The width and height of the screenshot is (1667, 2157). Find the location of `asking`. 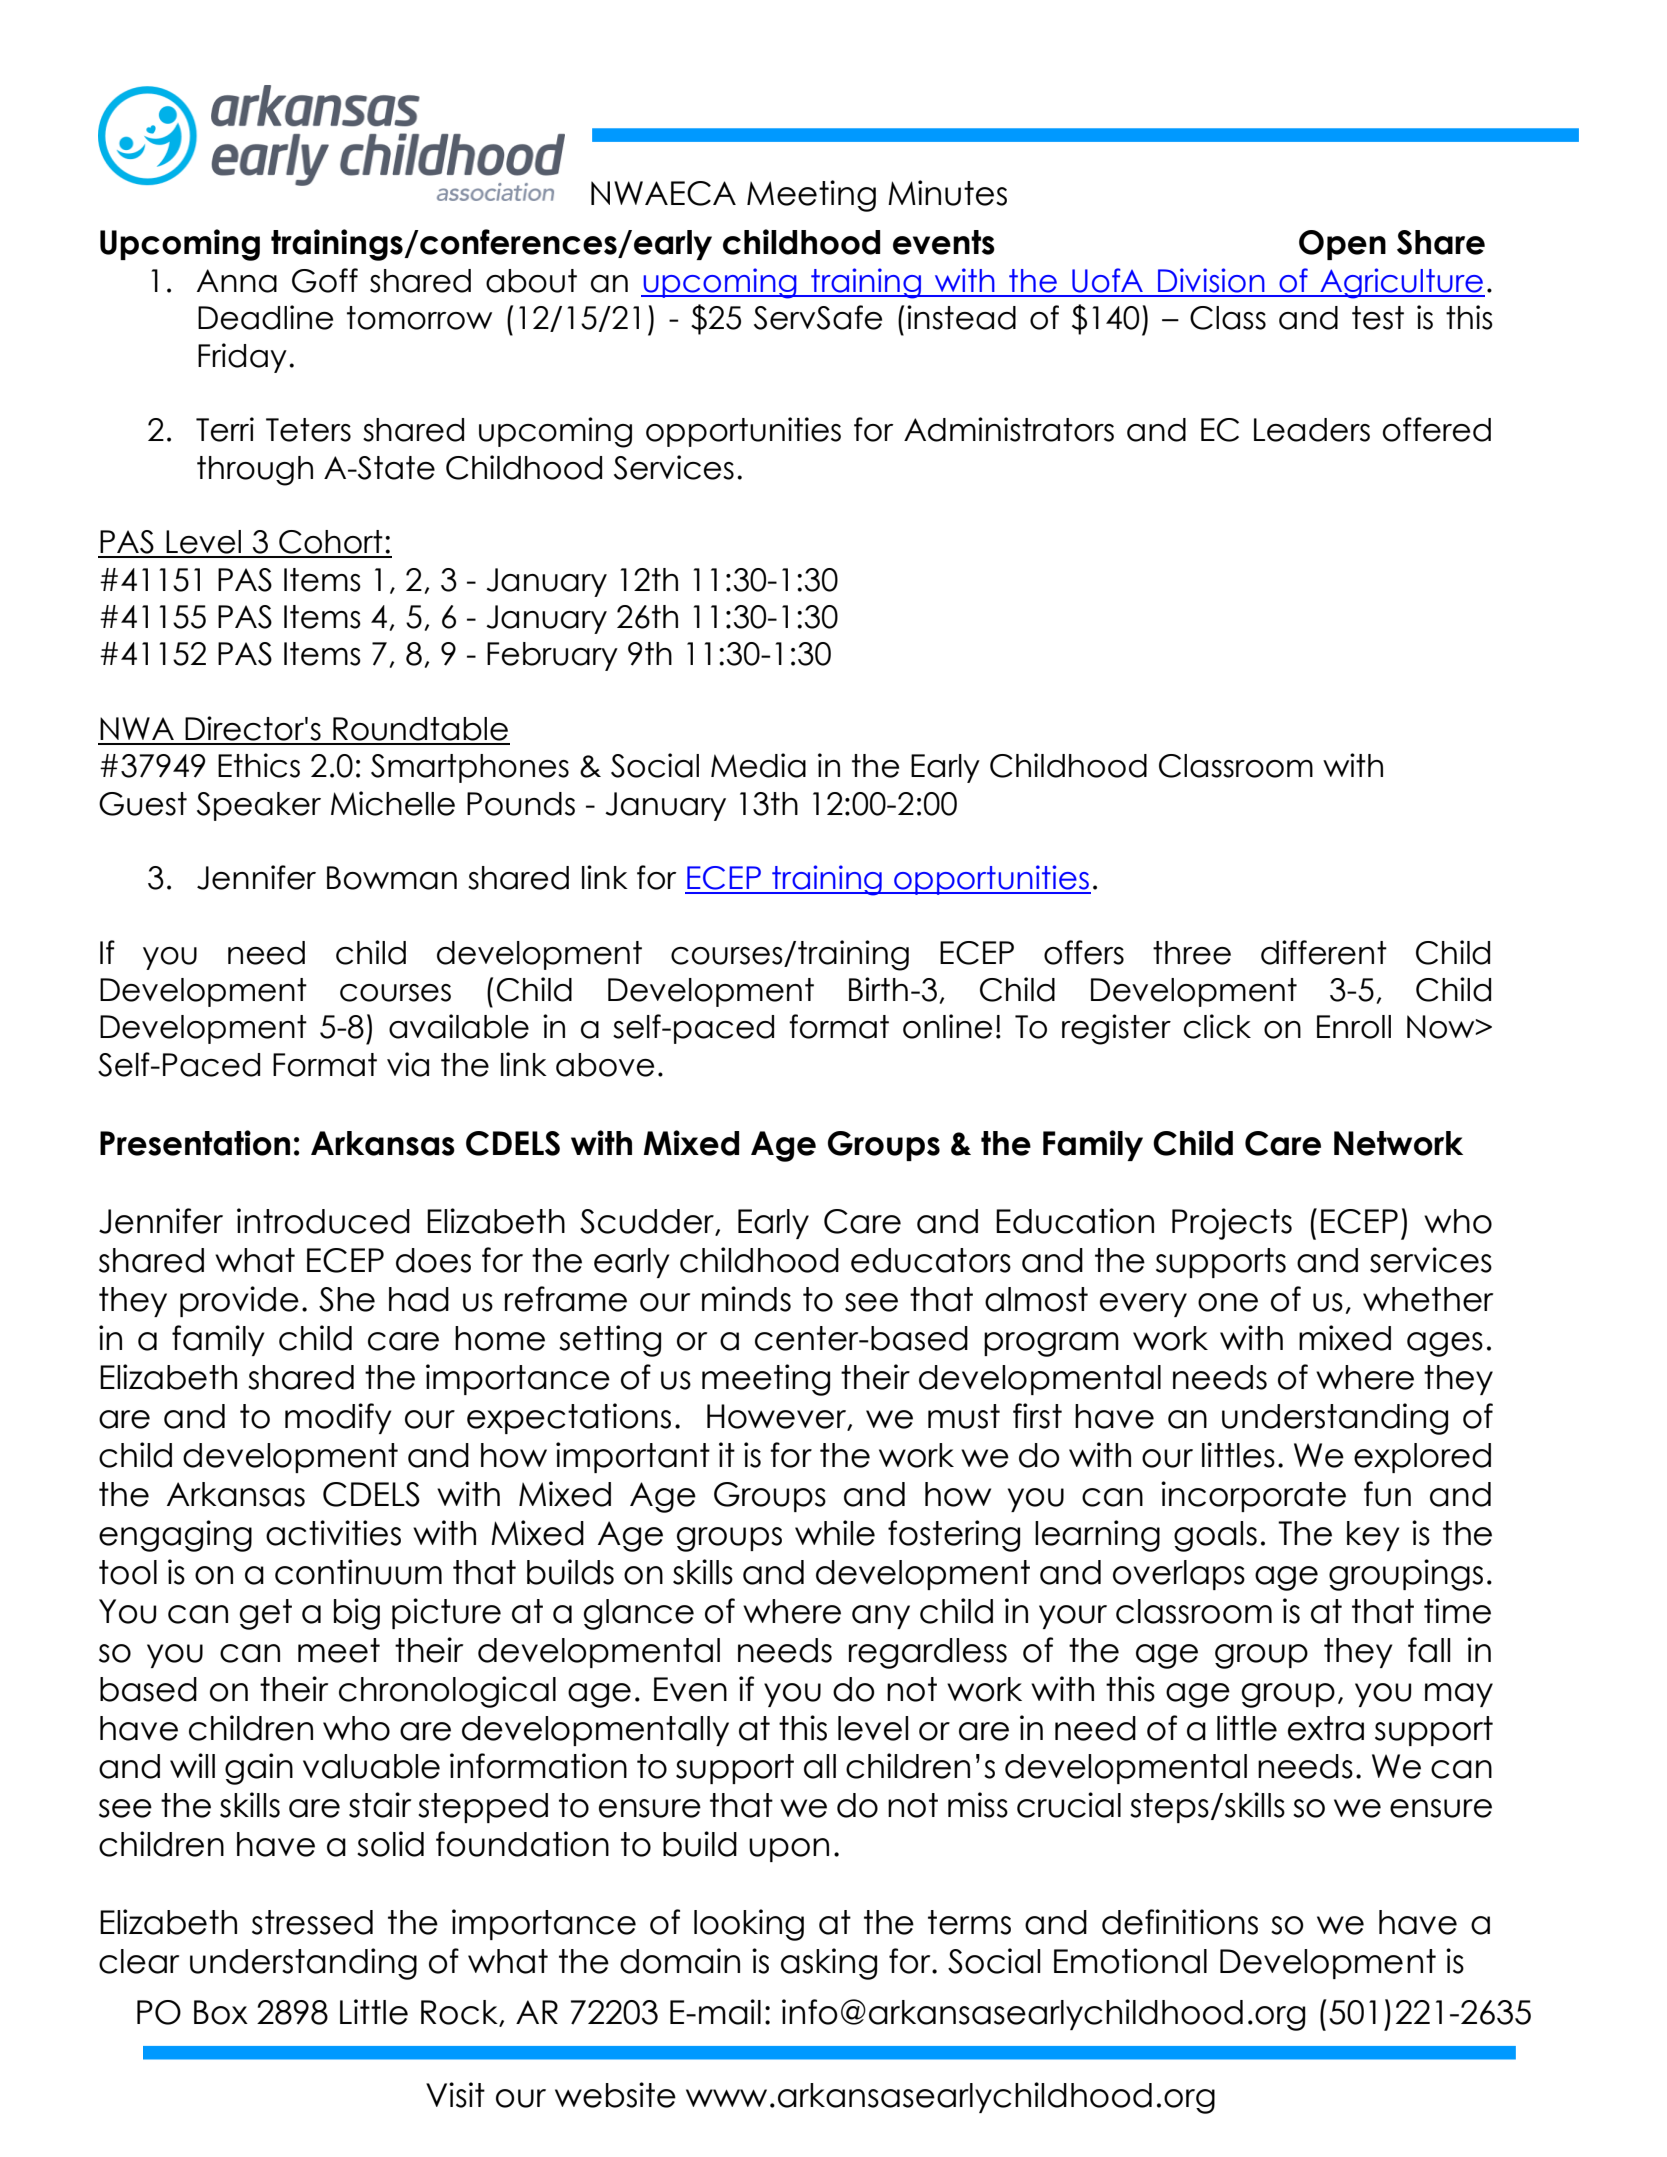

asking is located at coordinates (829, 1964).
